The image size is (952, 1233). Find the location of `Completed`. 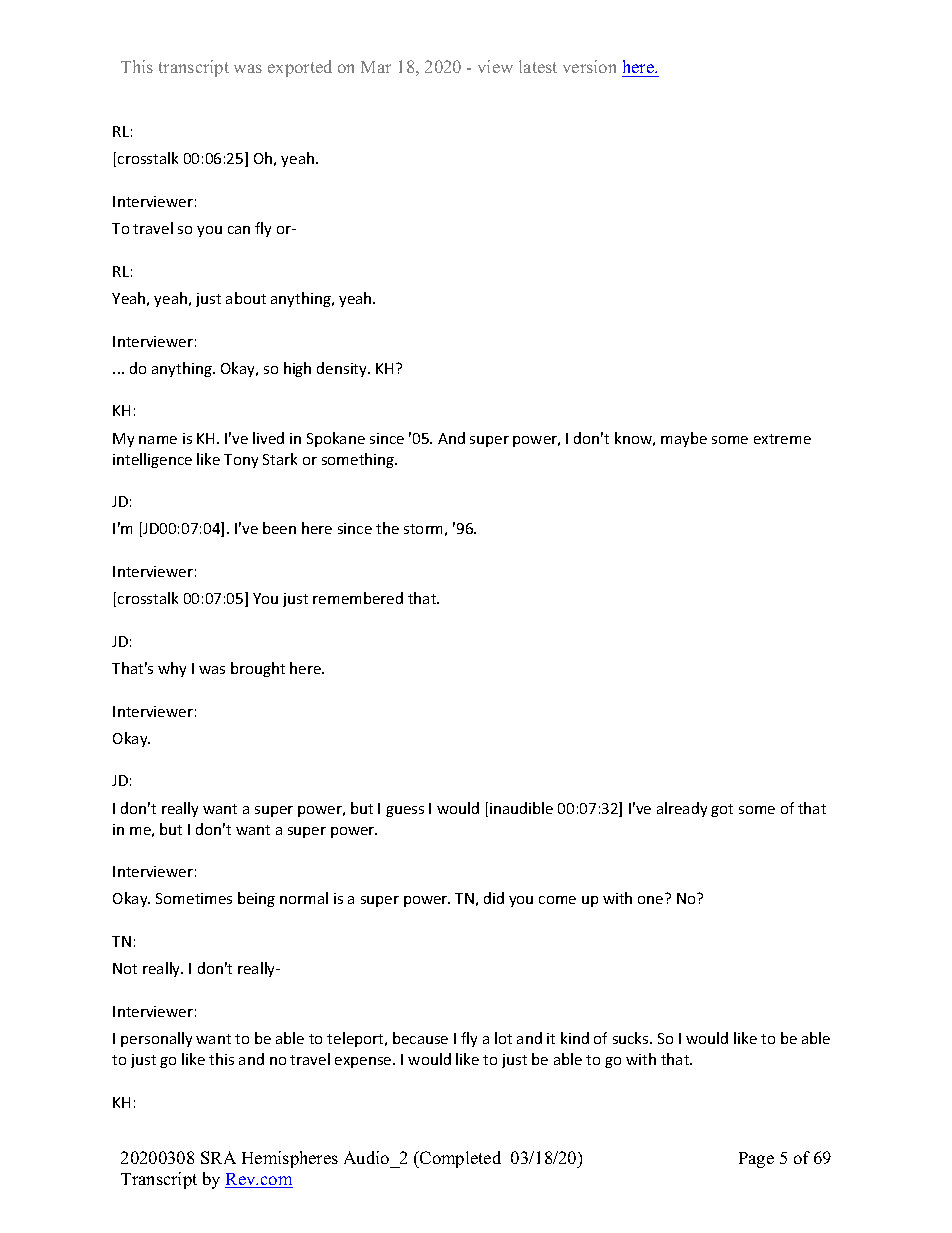

Completed is located at coordinates (459, 1159).
